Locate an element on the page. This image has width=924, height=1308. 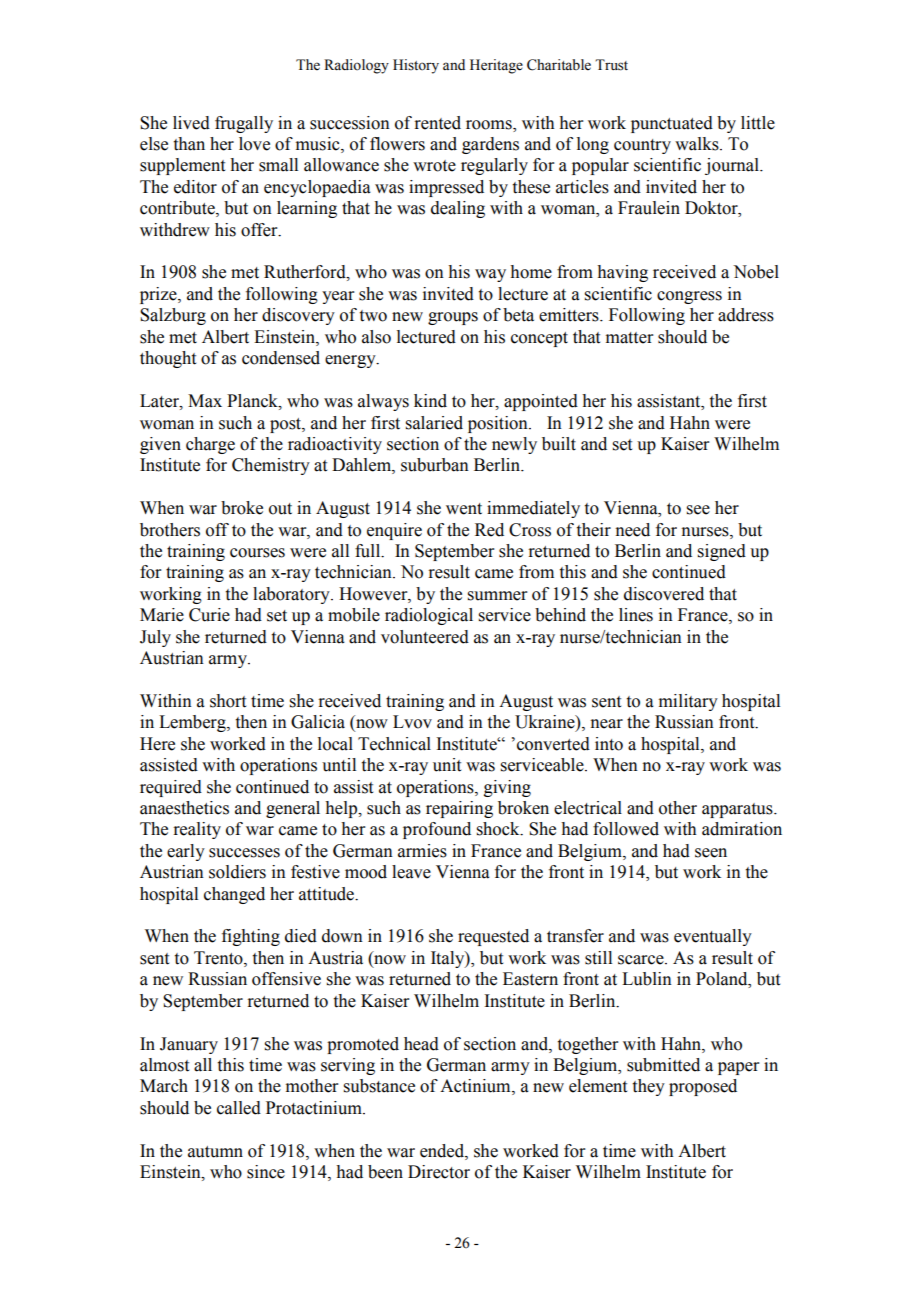
fighting is located at coordinates (251, 937).
